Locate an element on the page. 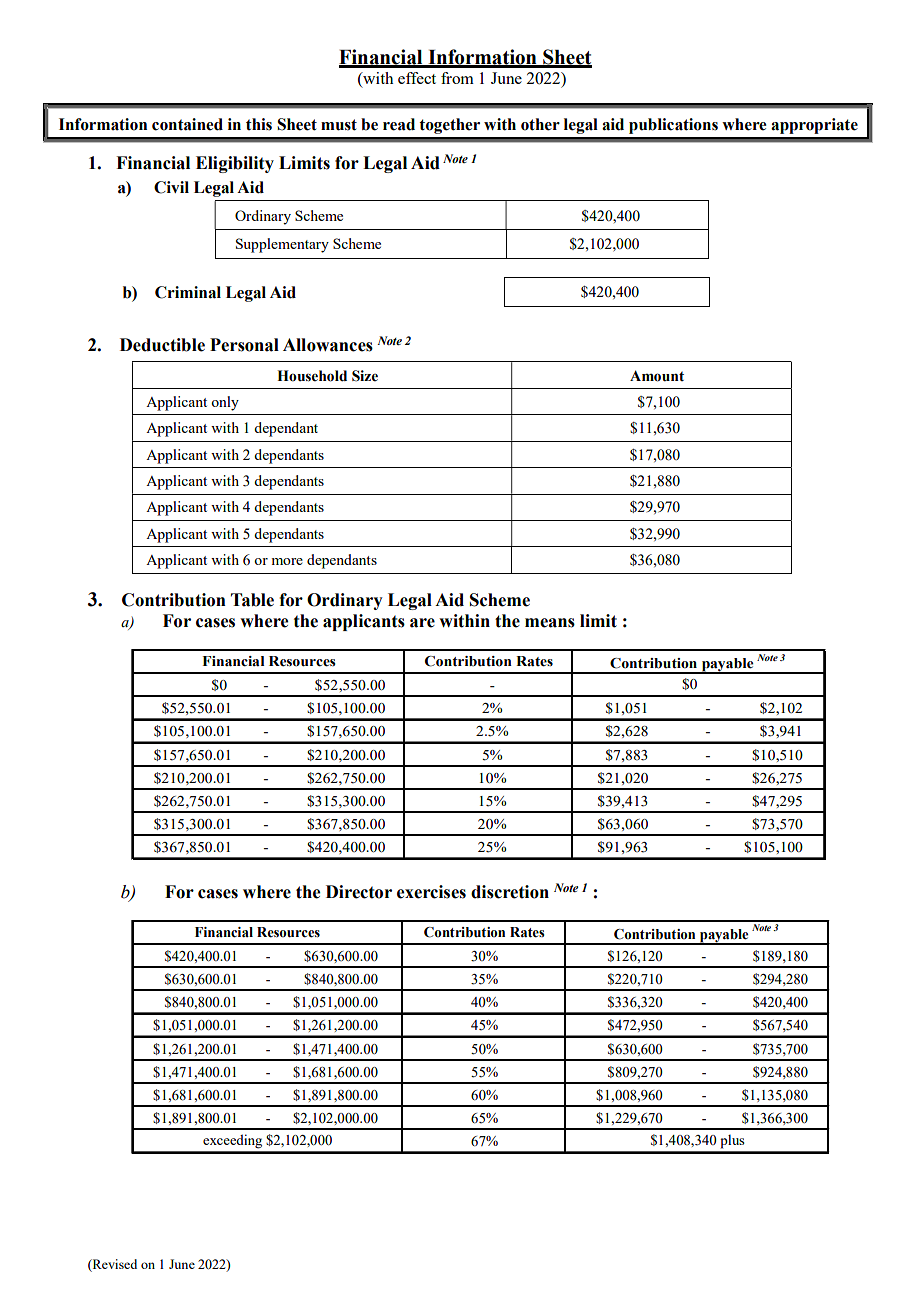 The height and width of the document is (1308, 924). Amount is located at coordinates (657, 376).
